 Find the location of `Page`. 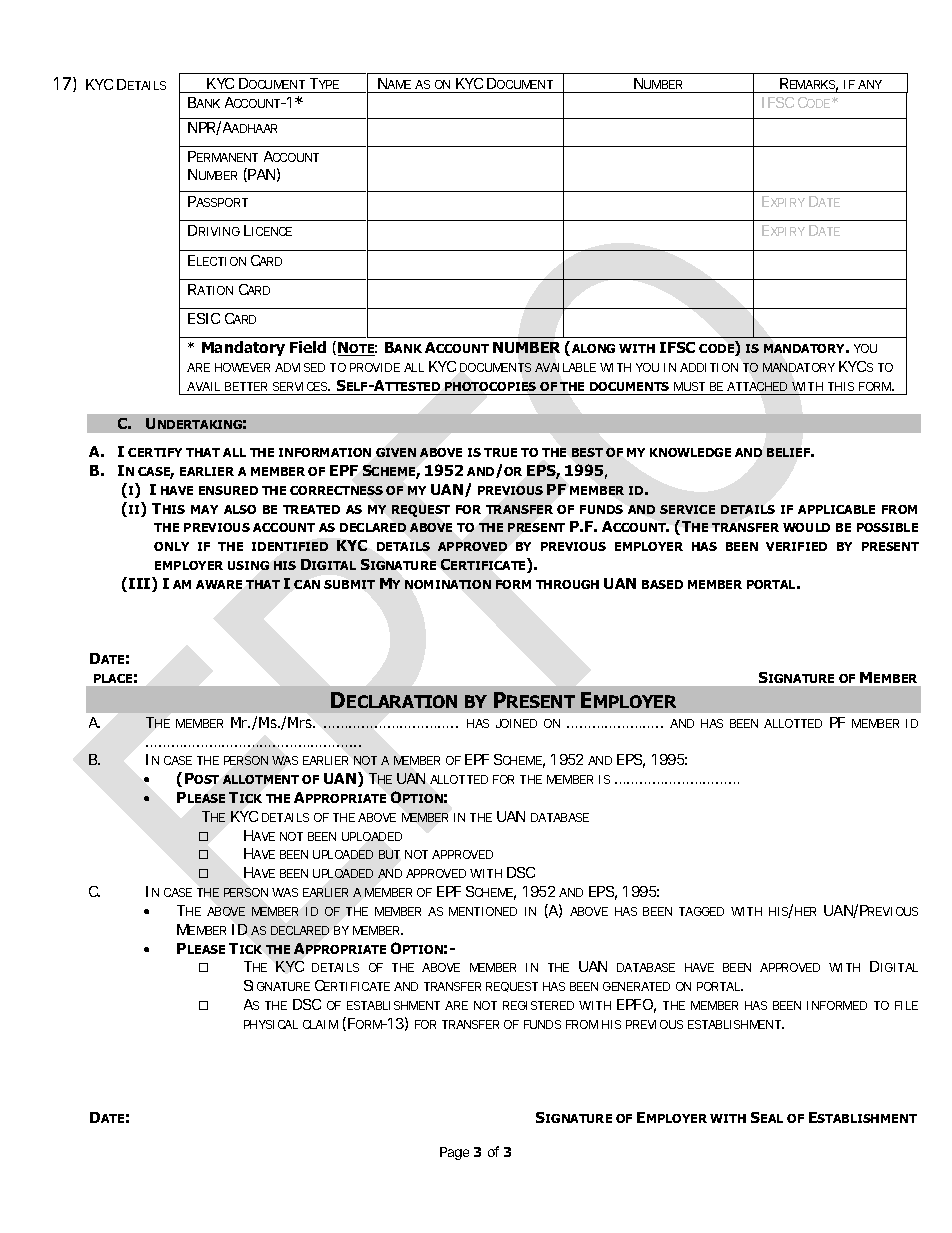

Page is located at coordinates (454, 1153).
